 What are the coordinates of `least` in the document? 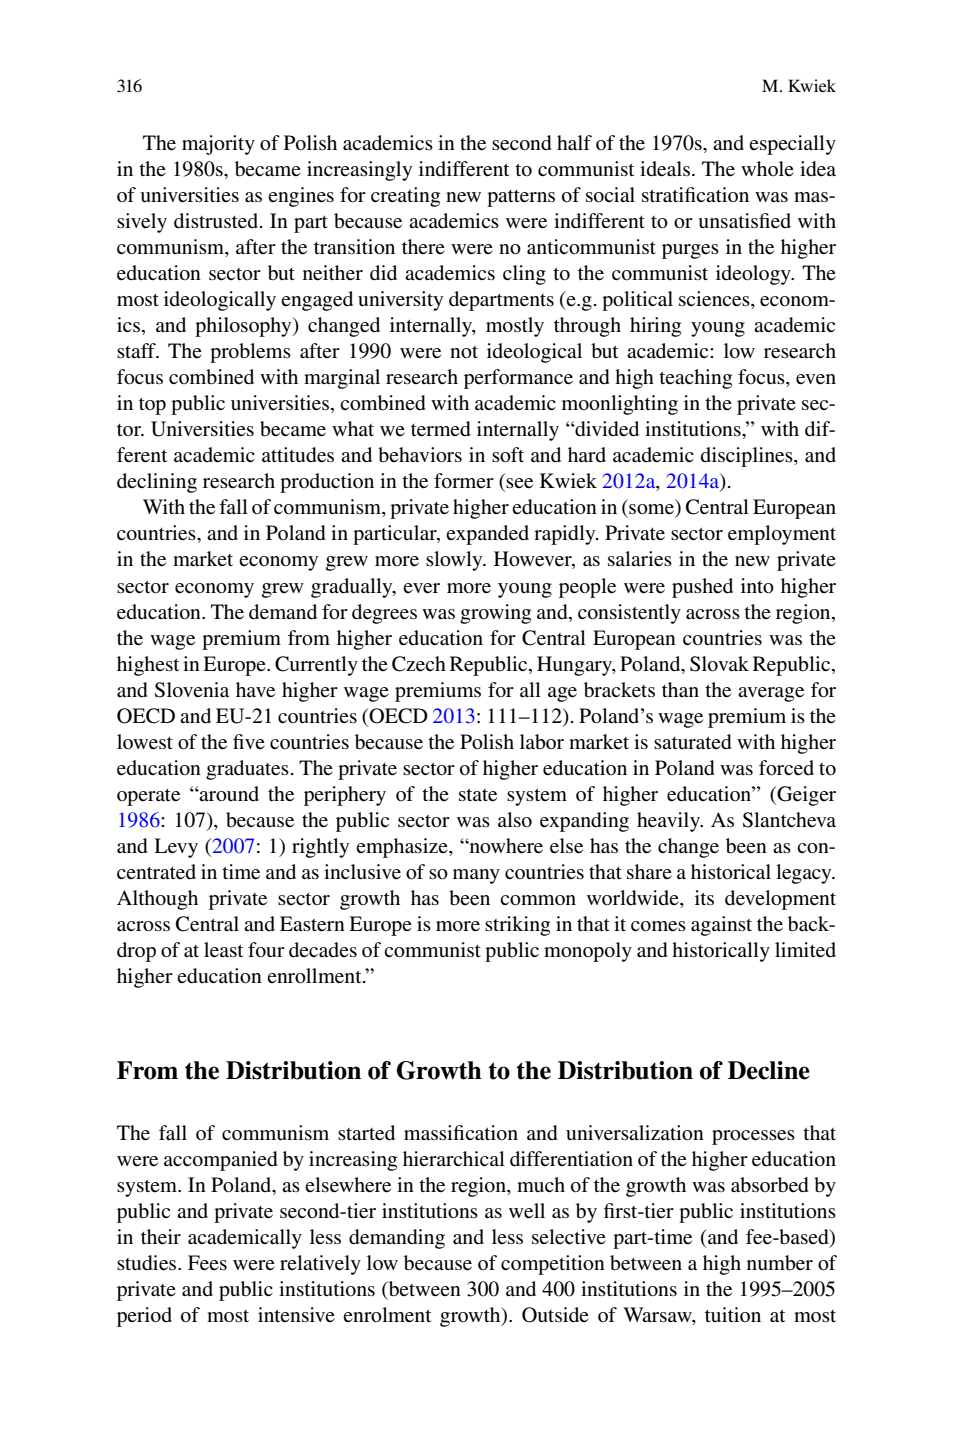 It's located at (223, 950).
